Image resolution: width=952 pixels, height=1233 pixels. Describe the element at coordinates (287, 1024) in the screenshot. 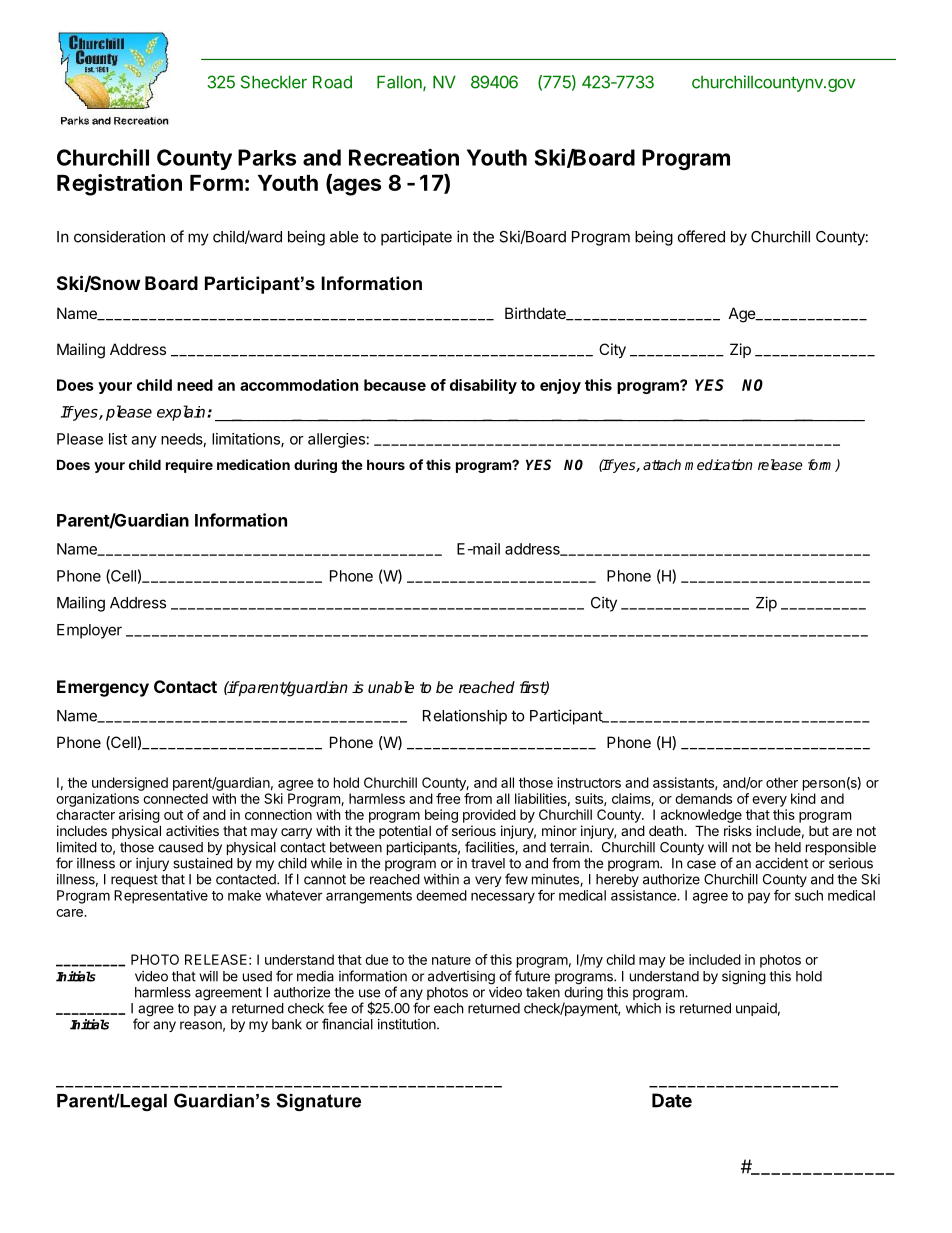

I see `bank` at that location.
